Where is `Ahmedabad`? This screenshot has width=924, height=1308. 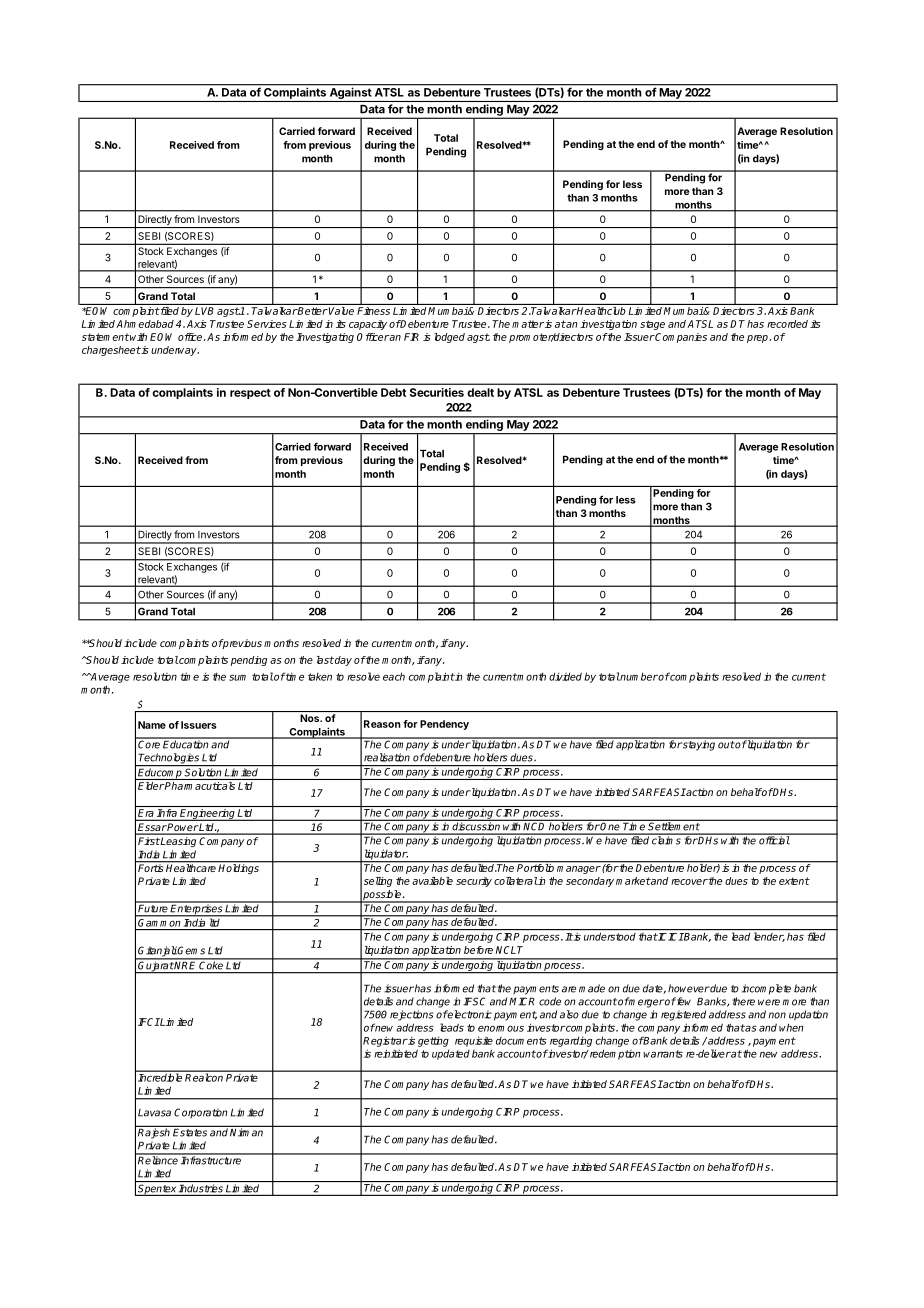
Ahmedabad is located at coordinates (145, 324).
